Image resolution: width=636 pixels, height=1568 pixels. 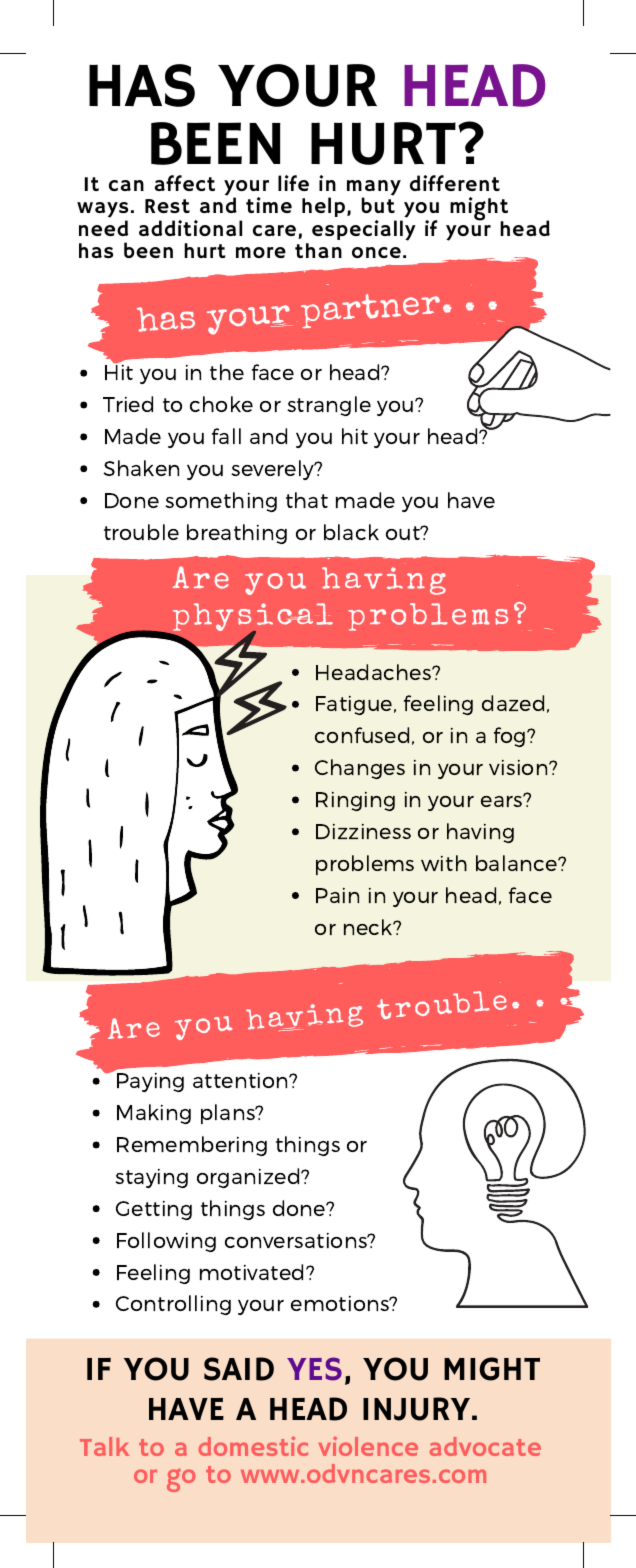 What do you see at coordinates (444, 863) in the image?
I see `with` at bounding box center [444, 863].
